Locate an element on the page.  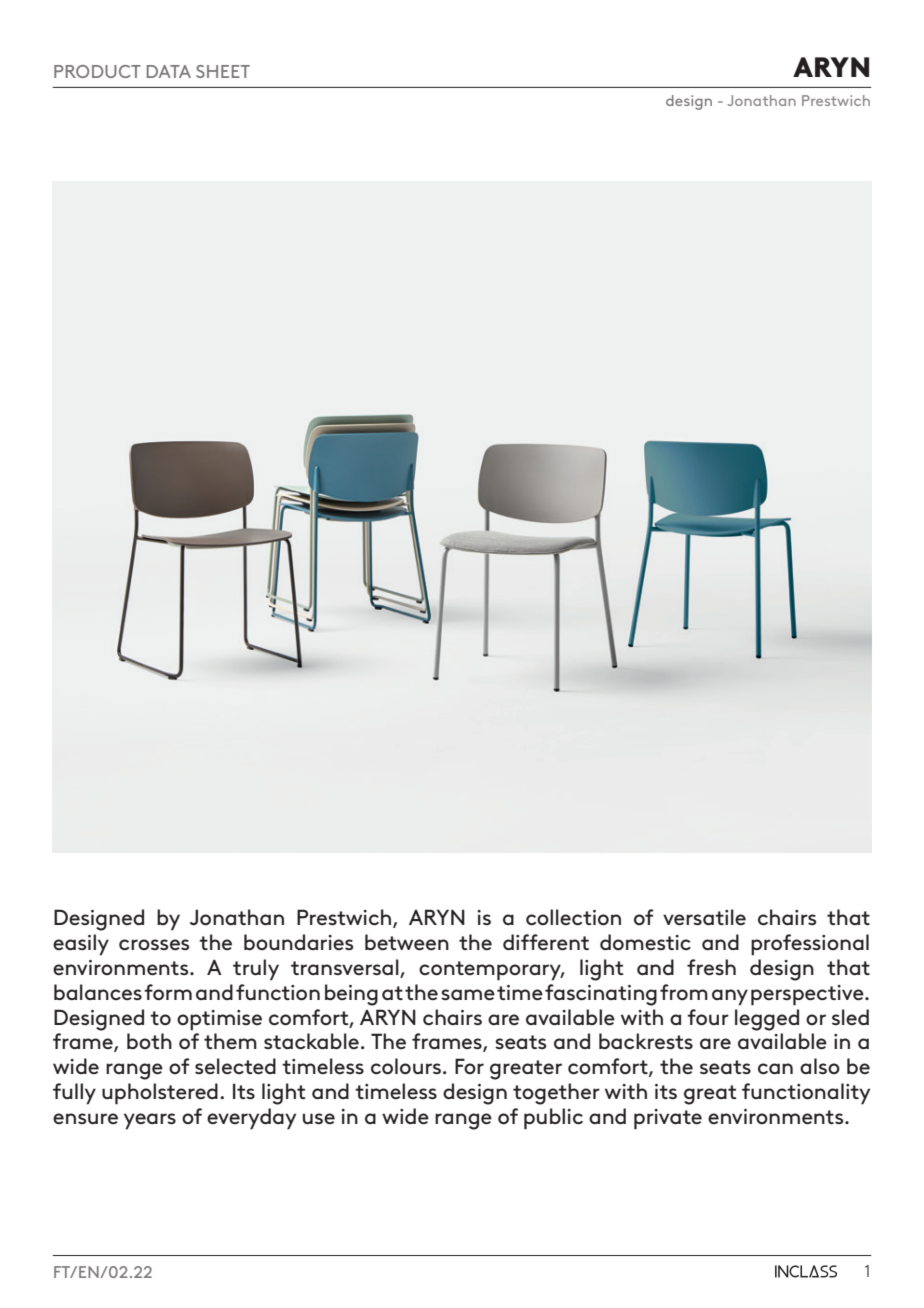
boundaries is located at coordinates (298, 942).
